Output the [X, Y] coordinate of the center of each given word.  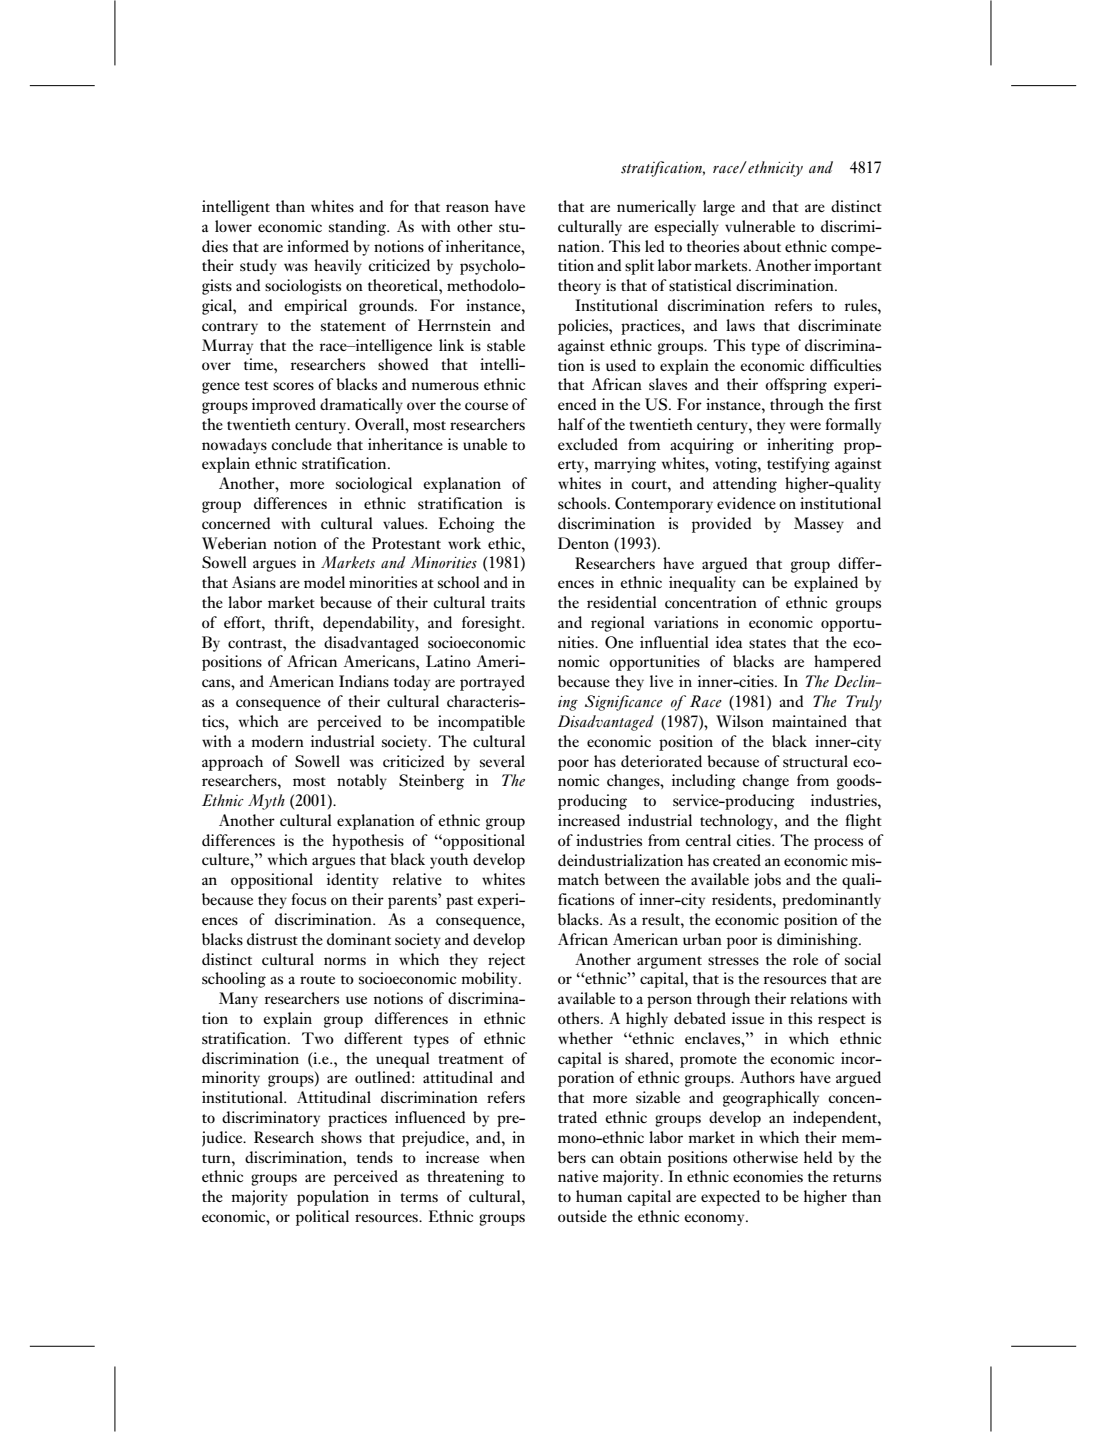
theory [579, 287]
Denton [583, 543]
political [322, 1218]
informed [318, 246]
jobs [767, 881]
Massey [819, 525]
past [459, 902]
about [762, 246]
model [324, 582]
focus [309, 899]
